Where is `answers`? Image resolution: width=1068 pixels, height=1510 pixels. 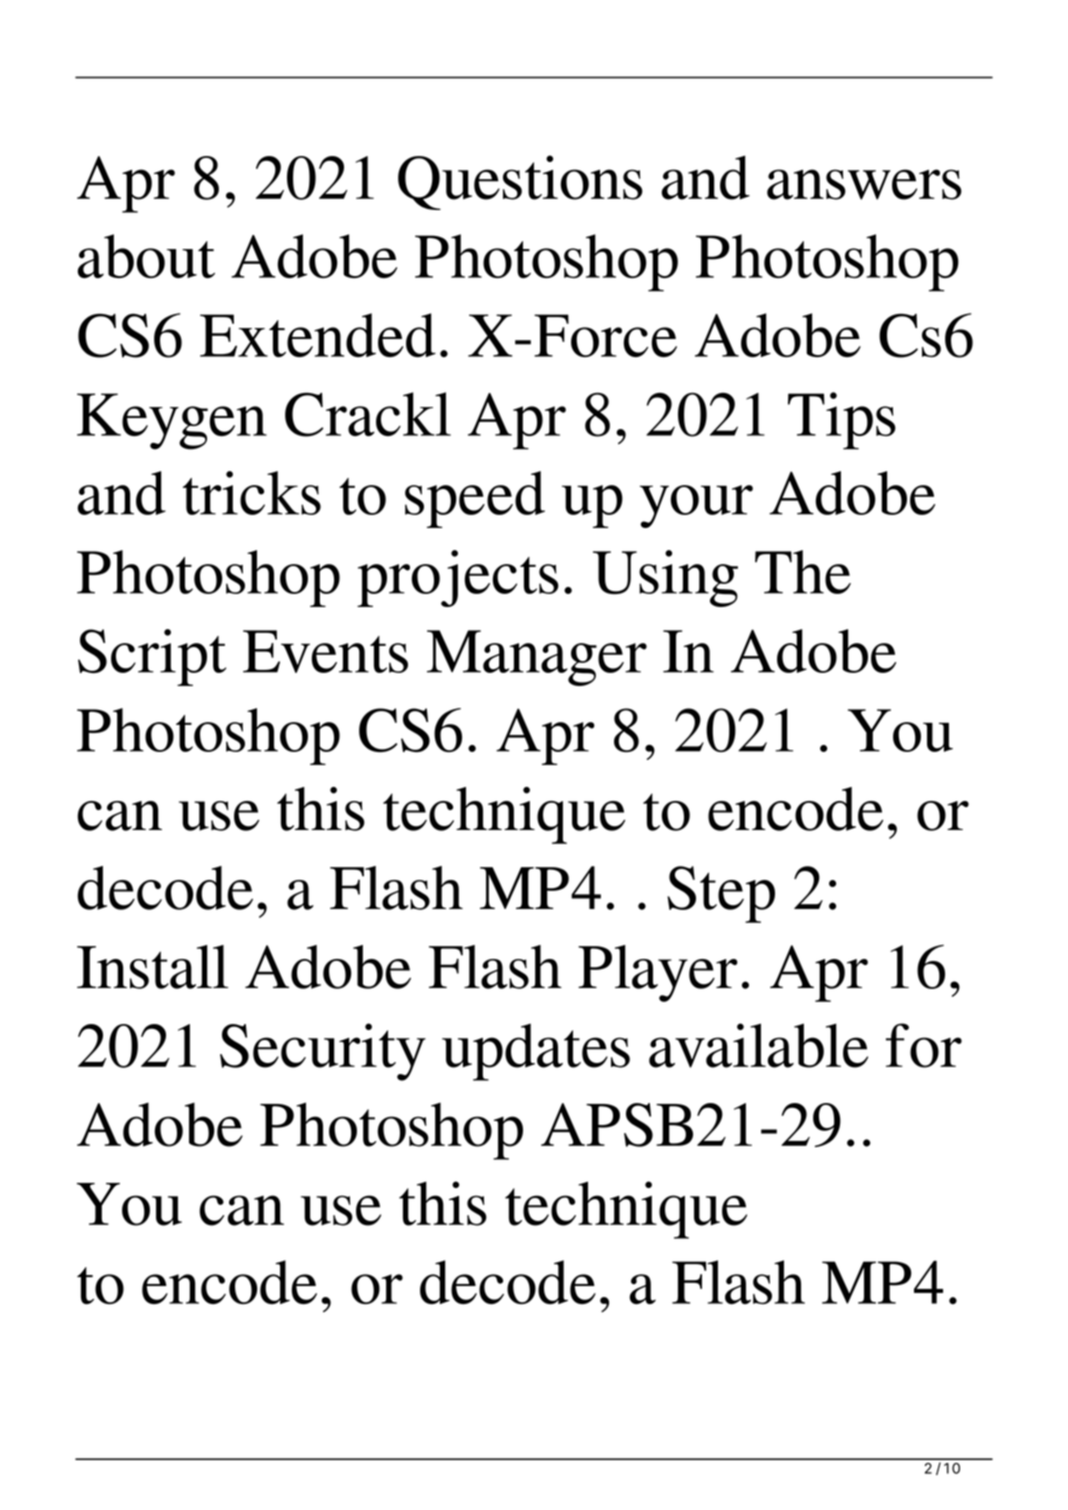
answers is located at coordinates (864, 184).
